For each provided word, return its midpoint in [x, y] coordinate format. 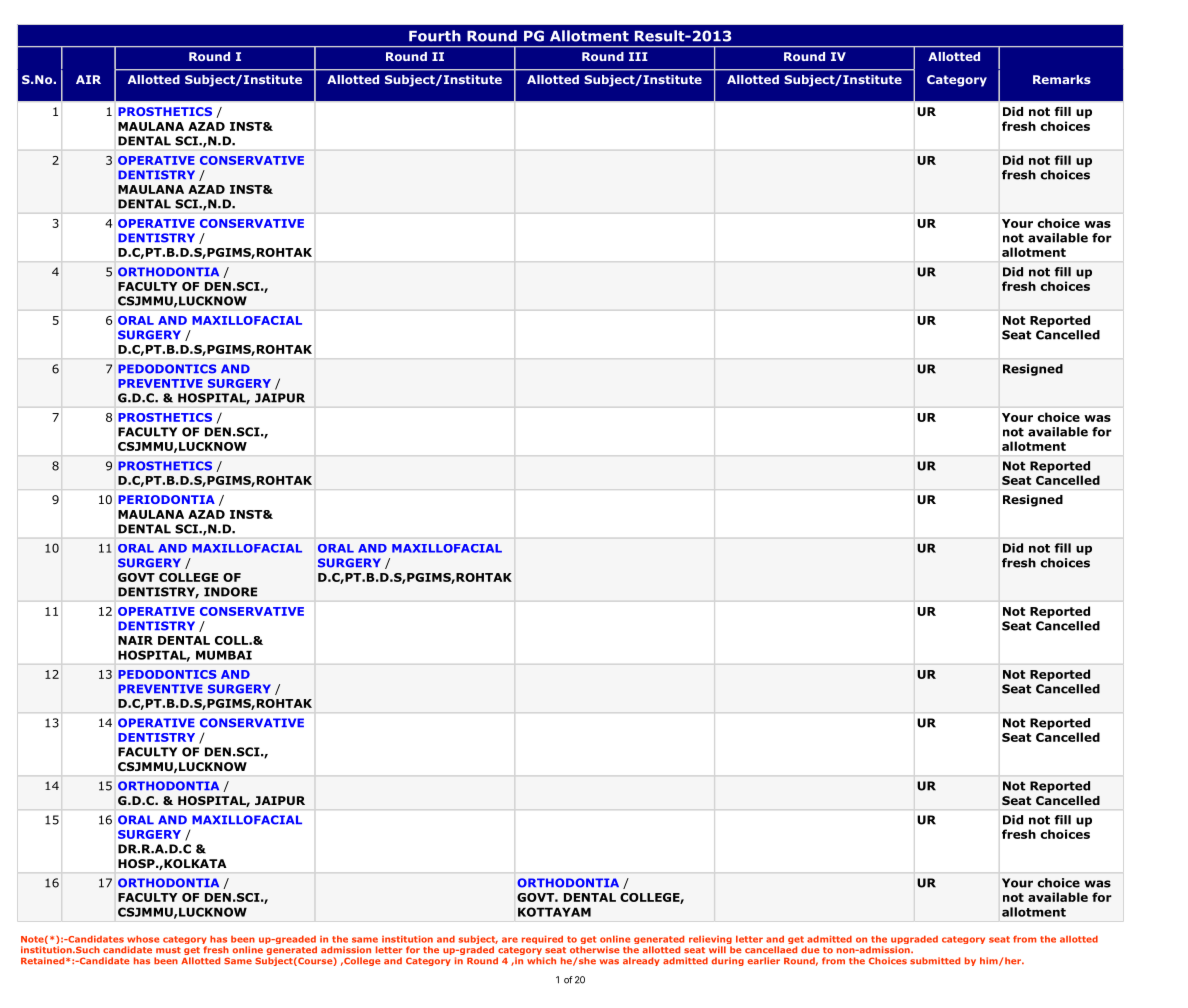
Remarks [1062, 79]
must [168, 950]
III [638, 56]
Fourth [435, 36]
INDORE [230, 592]
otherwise [595, 950]
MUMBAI [224, 655]
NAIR [135, 640]
